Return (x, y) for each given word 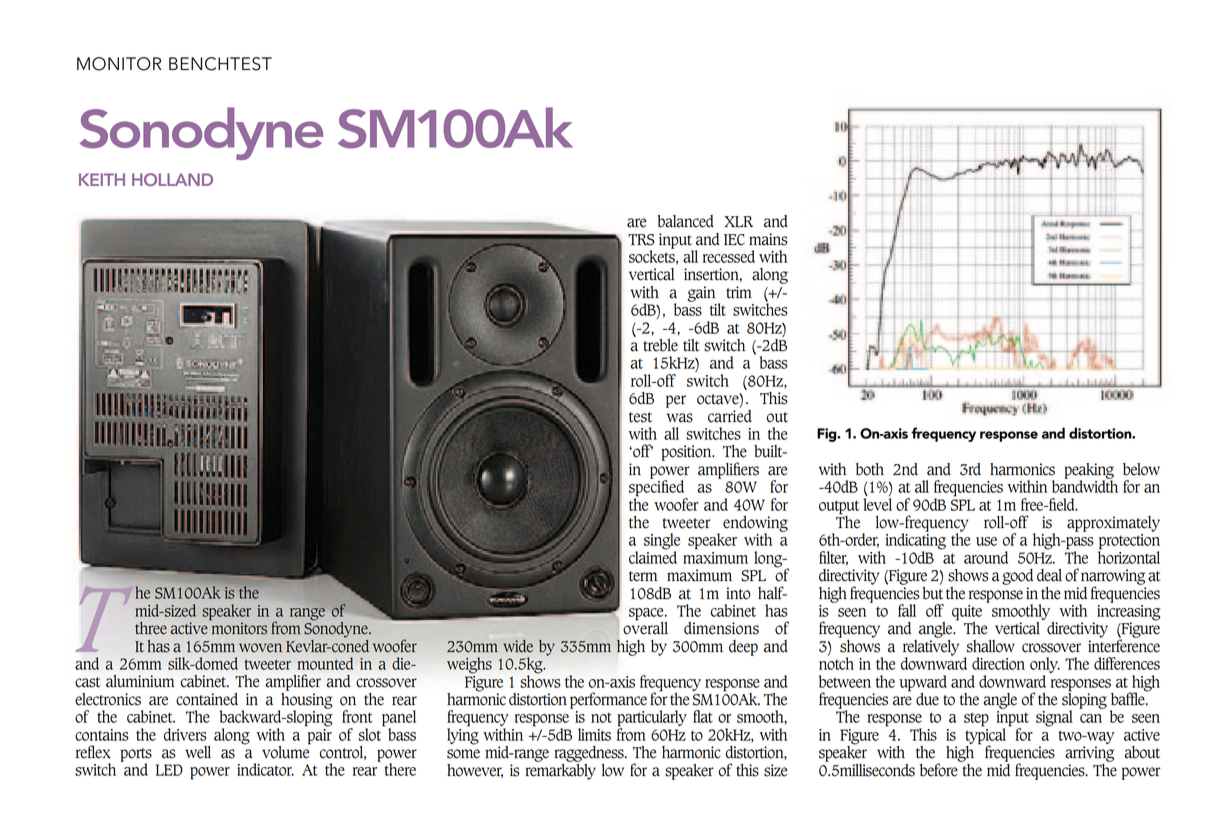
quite (967, 614)
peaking (1089, 472)
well (198, 752)
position (687, 453)
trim (739, 292)
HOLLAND (172, 179)
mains (768, 239)
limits (594, 734)
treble (660, 345)
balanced (685, 221)
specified (658, 488)
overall (645, 627)
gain (701, 294)
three (151, 628)
